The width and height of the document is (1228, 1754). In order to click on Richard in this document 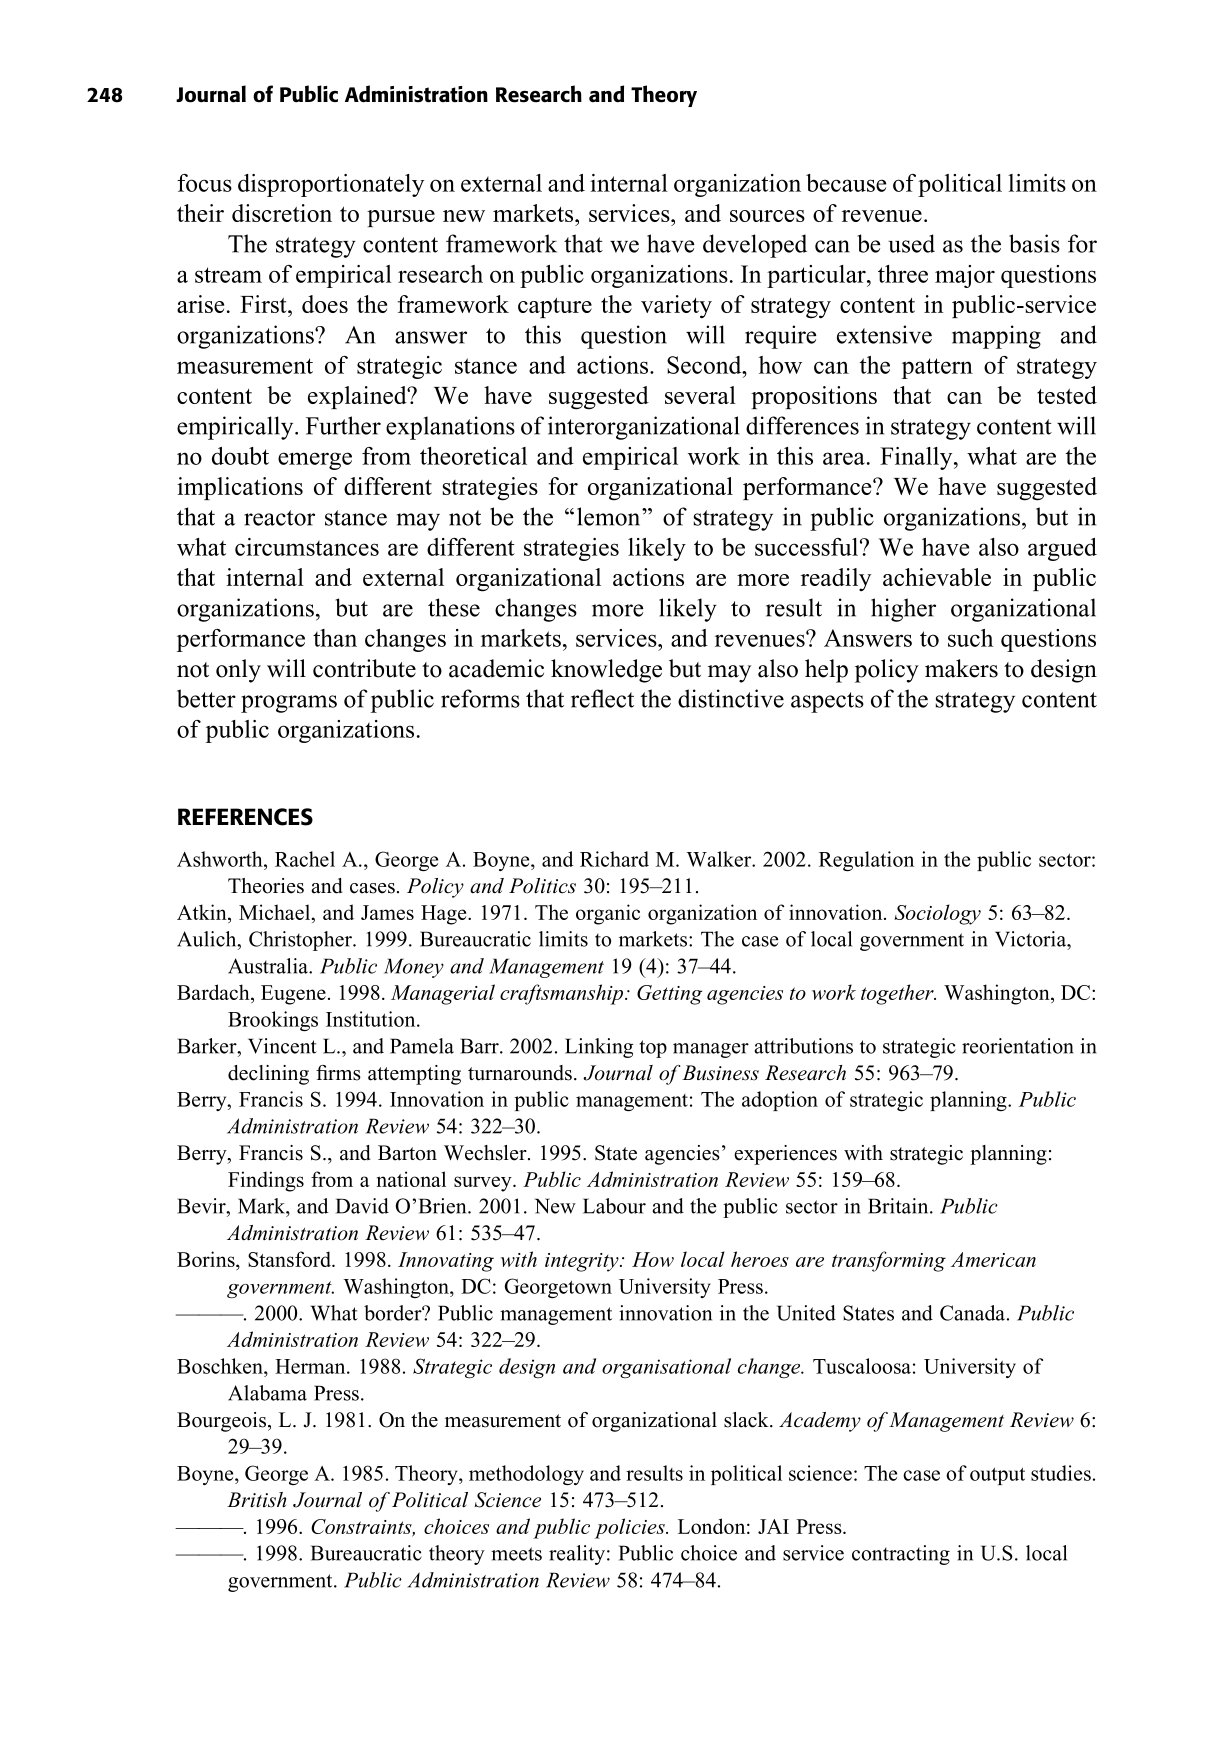, I will do `click(614, 859)`.
